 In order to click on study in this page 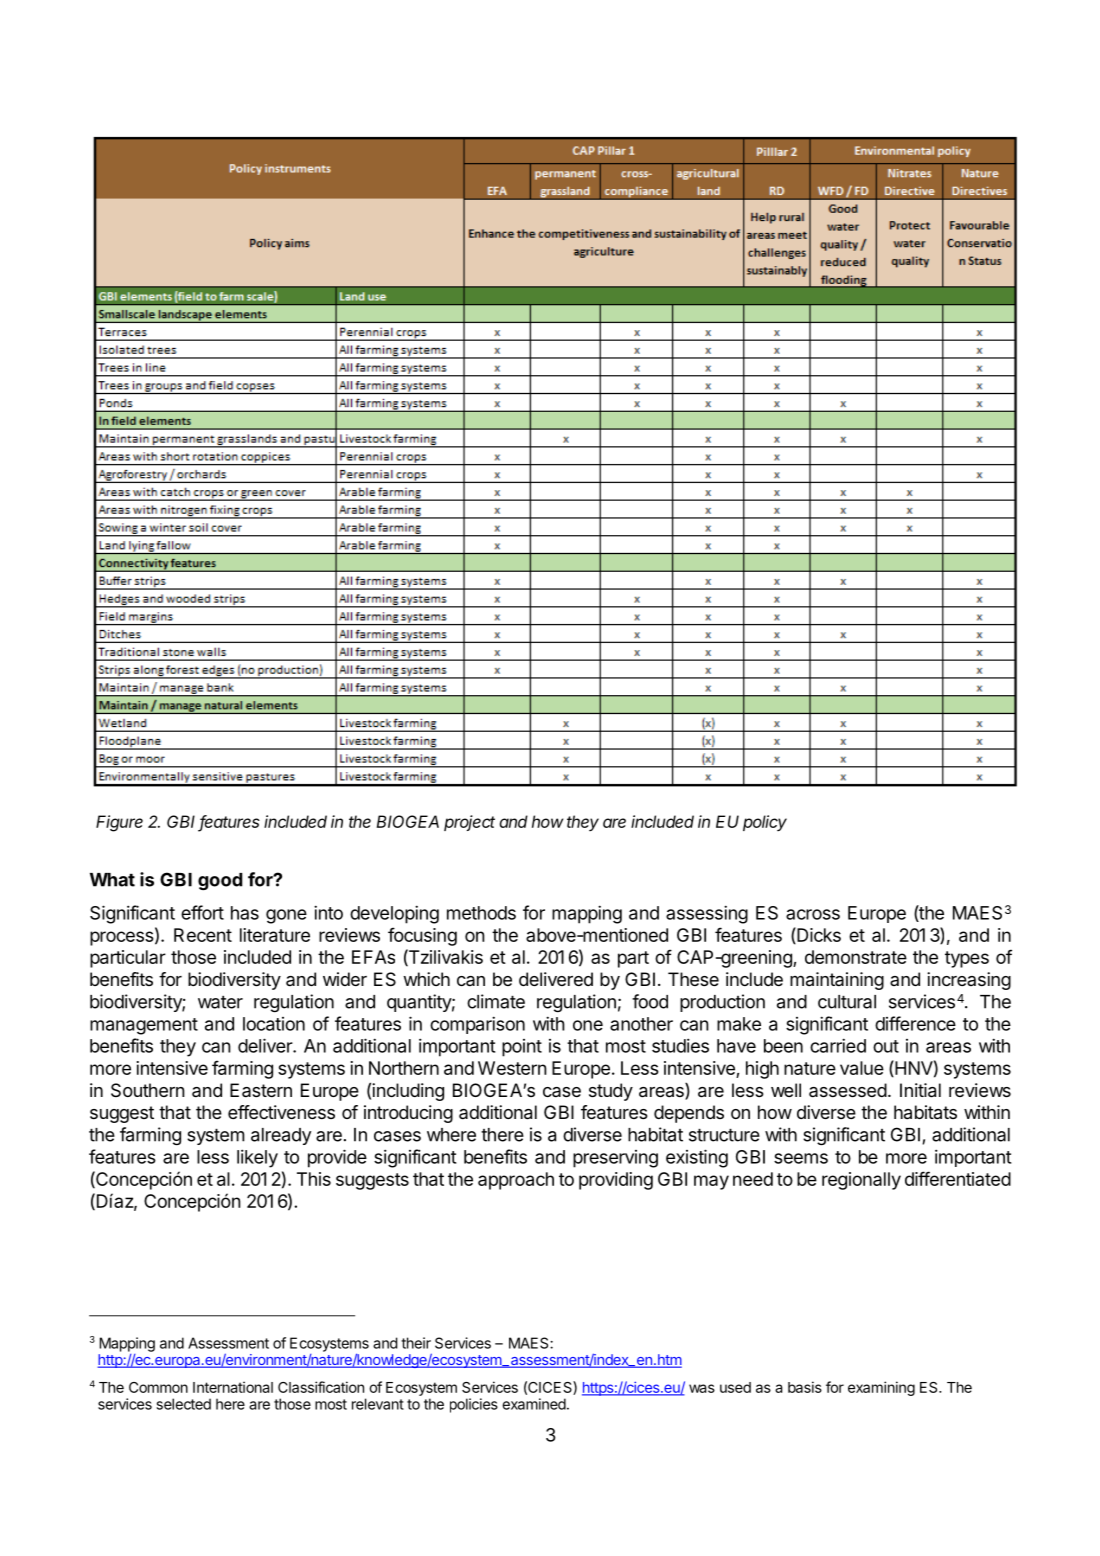, I will do `click(611, 1092)`.
